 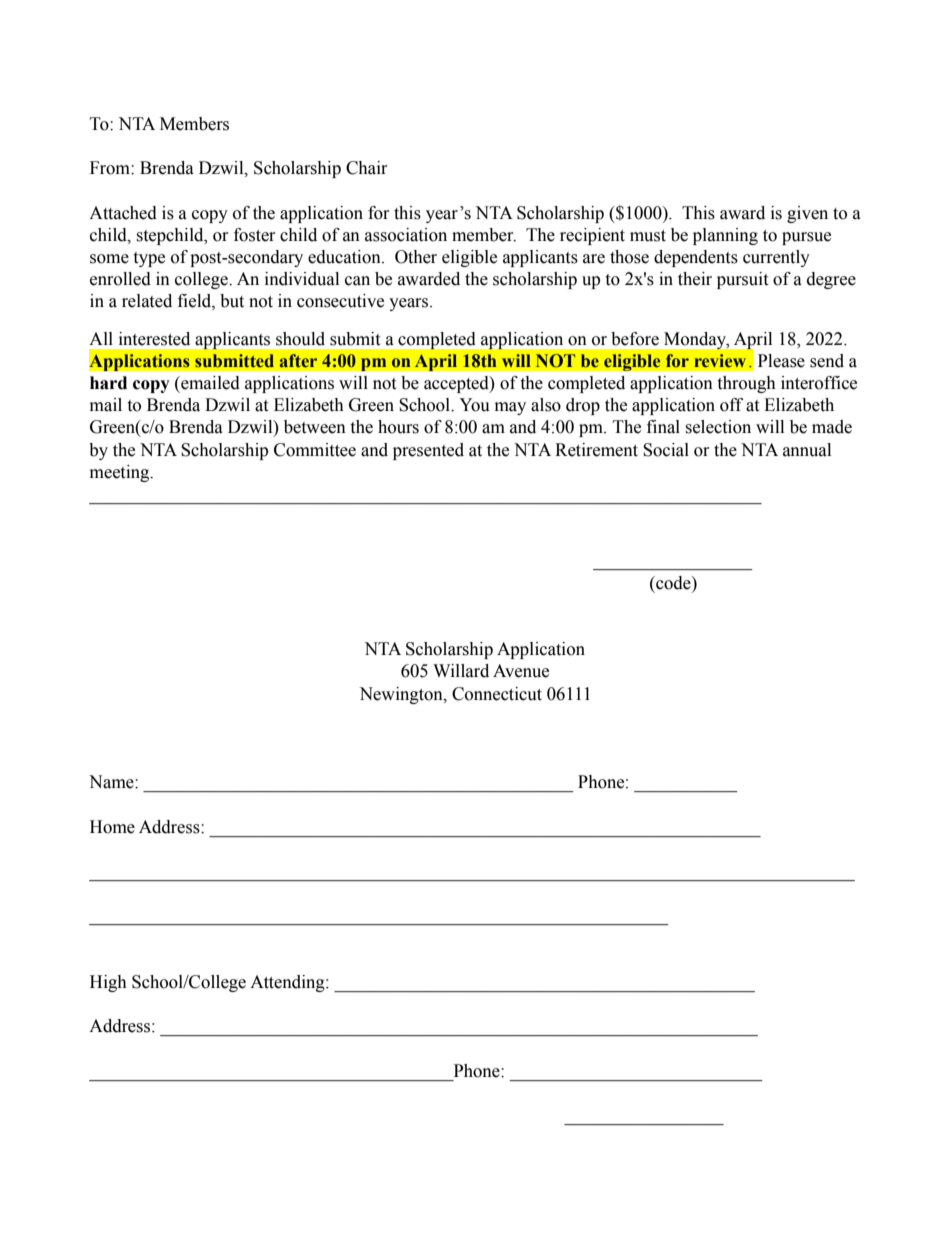 I want to click on hard, so click(x=108, y=383).
